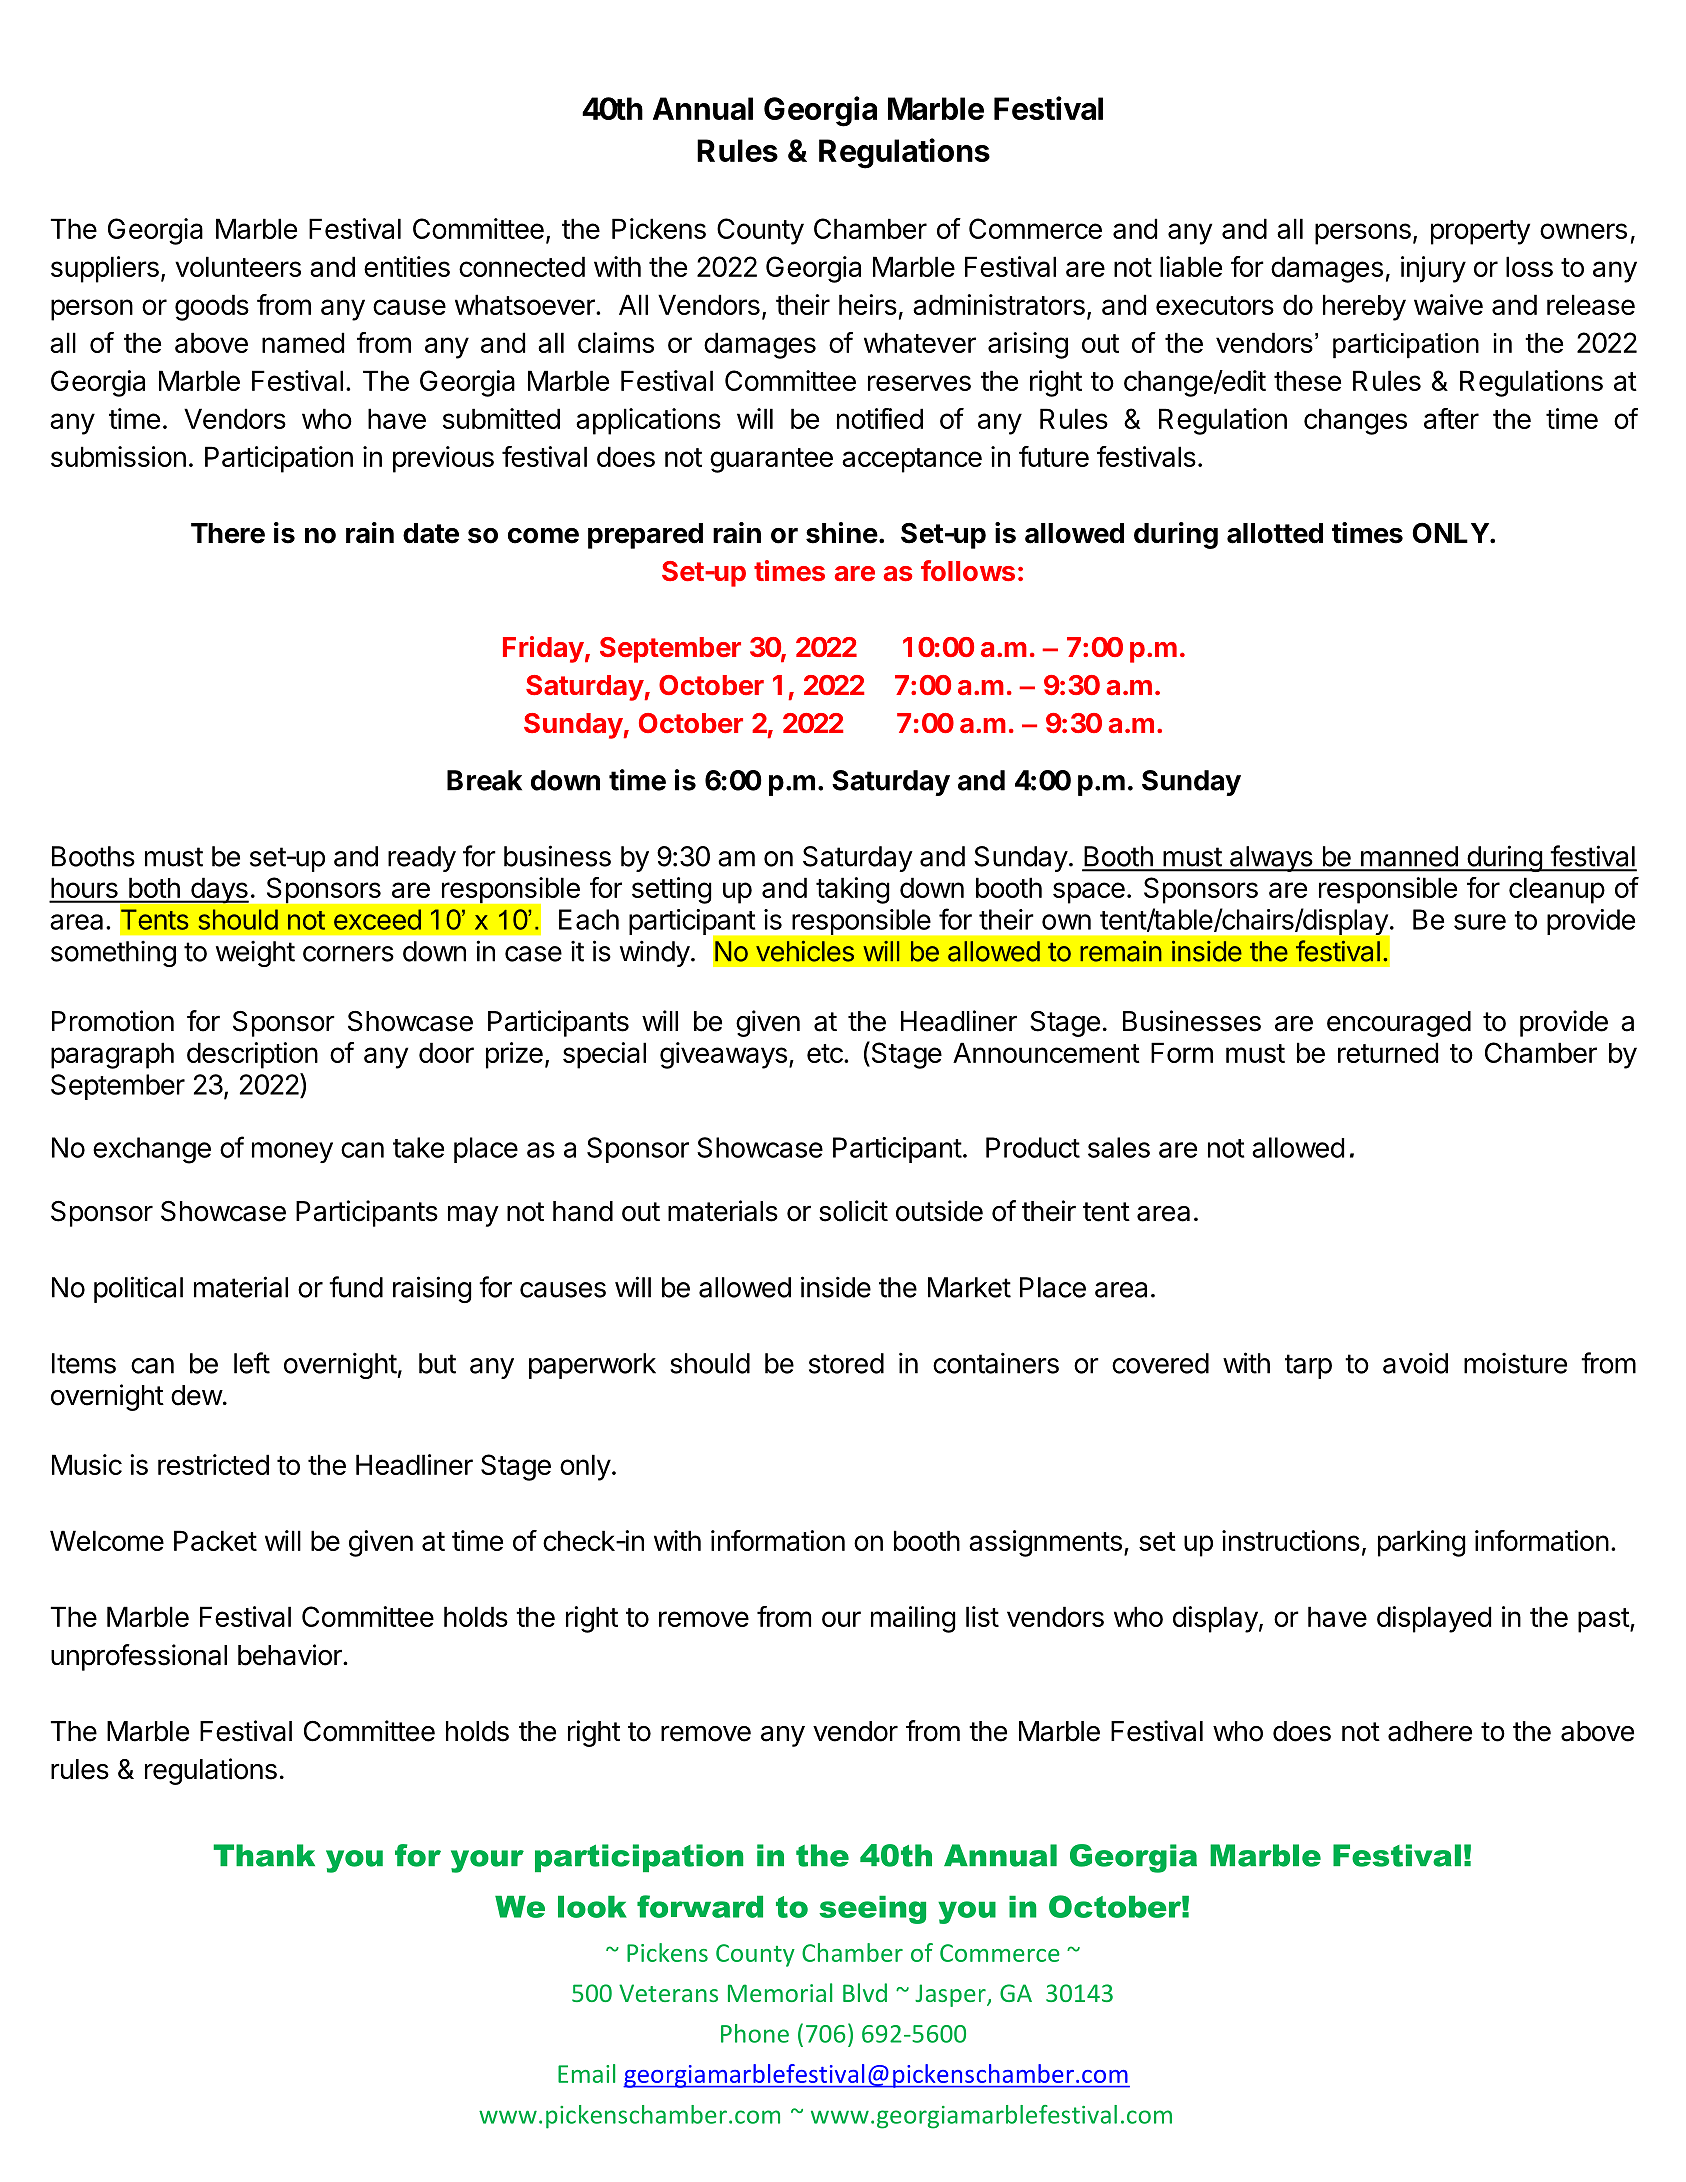  Describe the element at coordinates (968, 570) in the screenshot. I see `follows` at that location.
